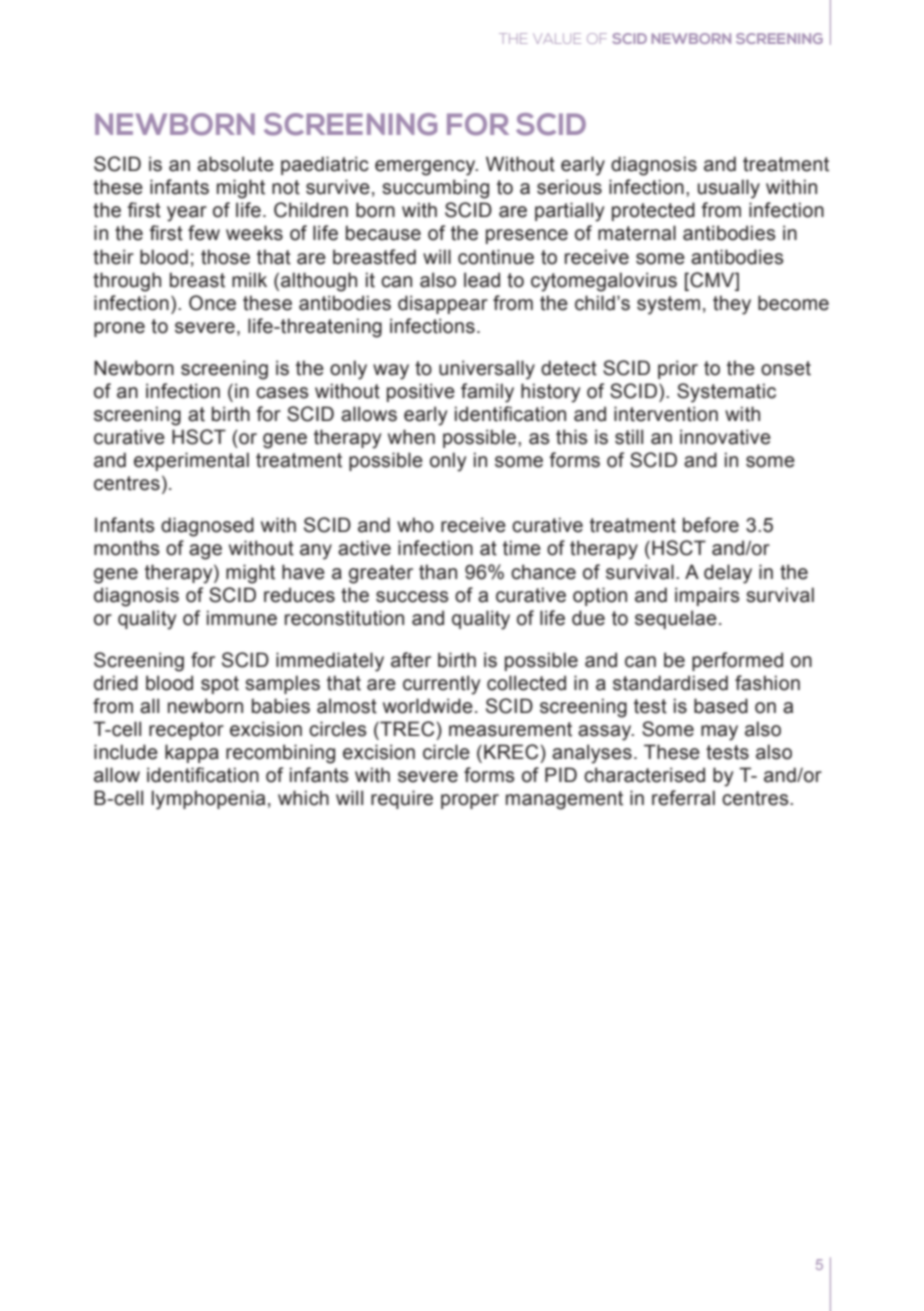 This screenshot has width=924, height=1311. What do you see at coordinates (207, 527) in the screenshot?
I see `diagnosed` at bounding box center [207, 527].
